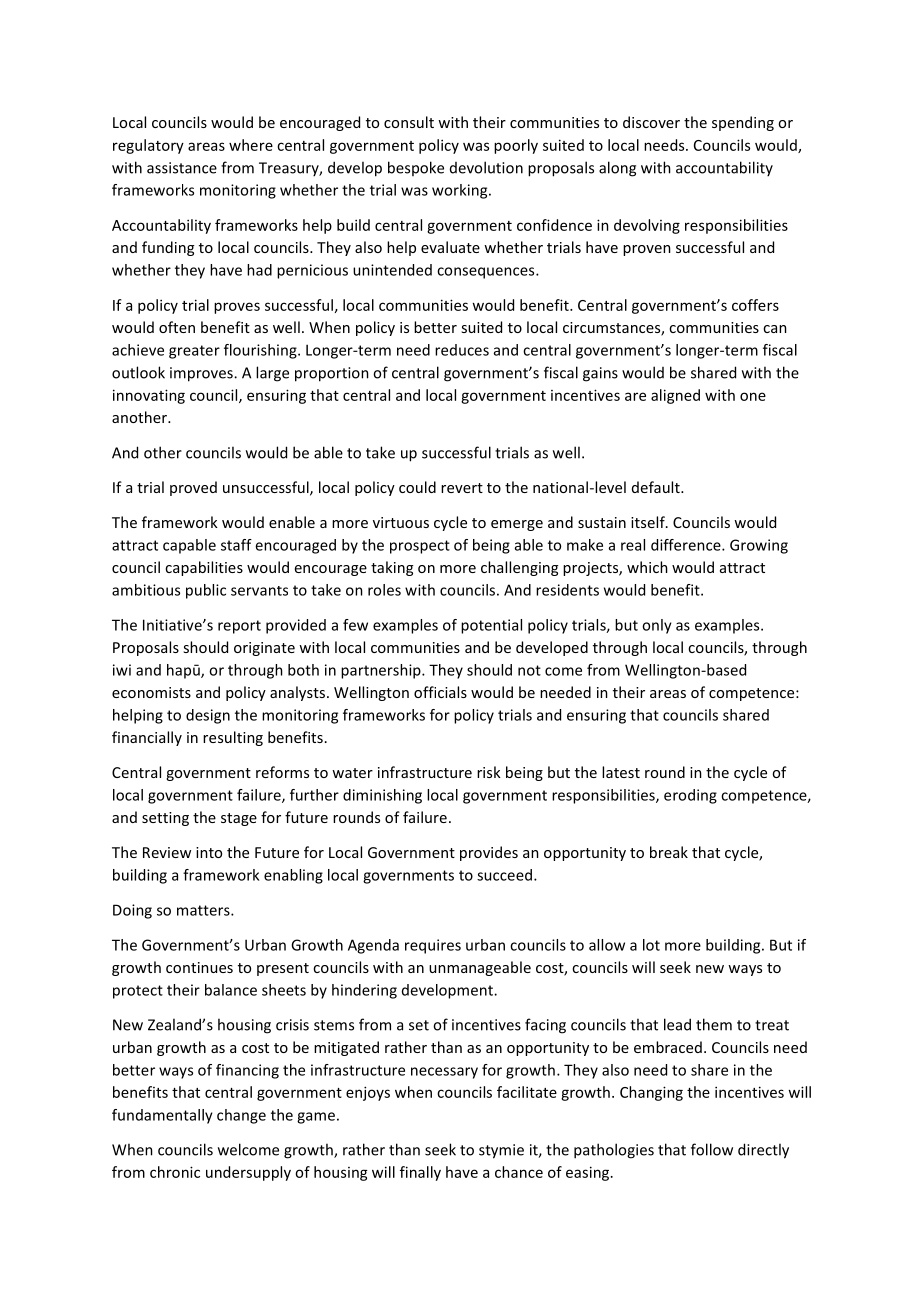 The height and width of the screenshot is (1308, 924). Describe the element at coordinates (182, 168) in the screenshot. I see `assistance` at that location.
